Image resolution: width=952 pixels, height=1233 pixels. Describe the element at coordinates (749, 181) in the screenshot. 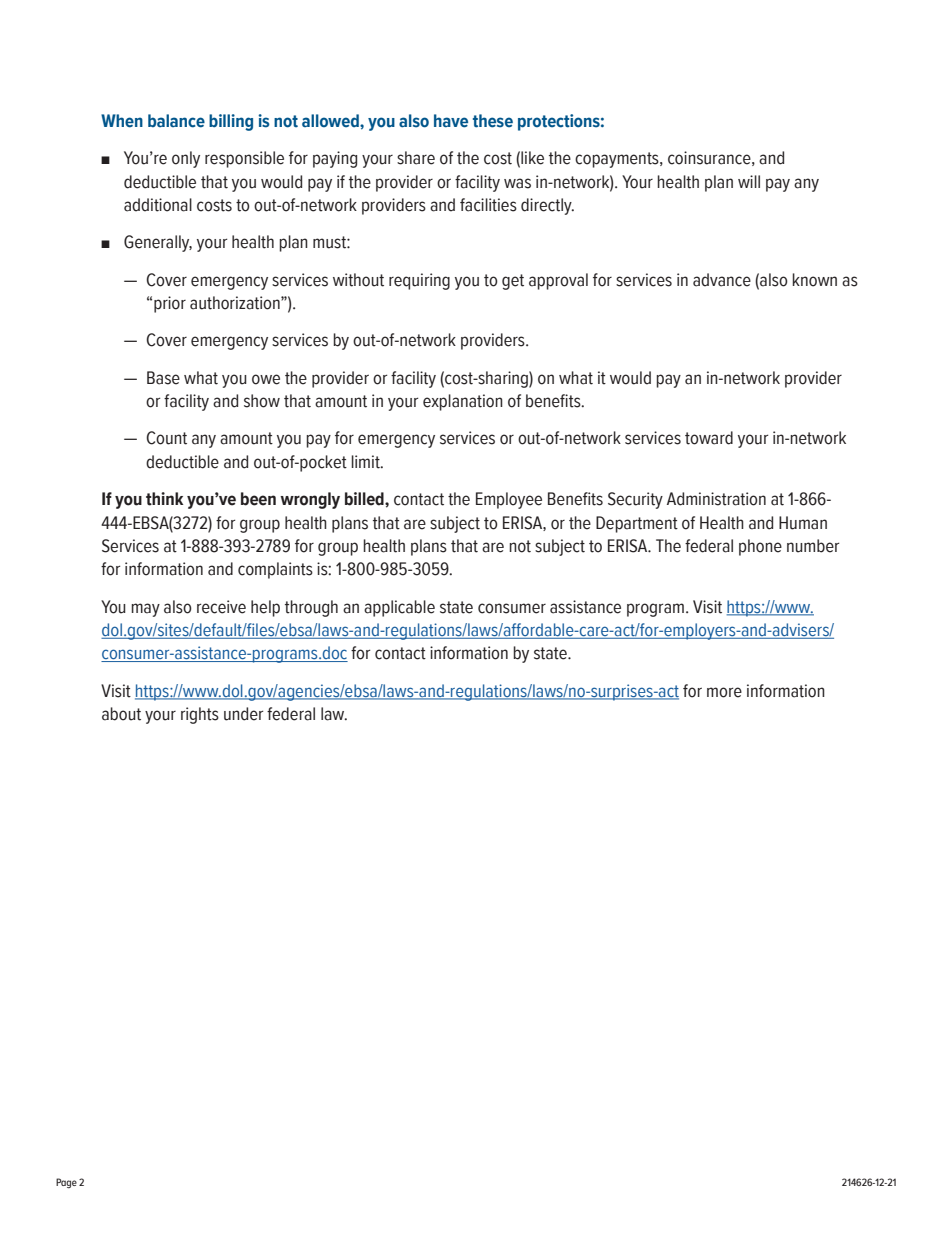

I see `will` at that location.
